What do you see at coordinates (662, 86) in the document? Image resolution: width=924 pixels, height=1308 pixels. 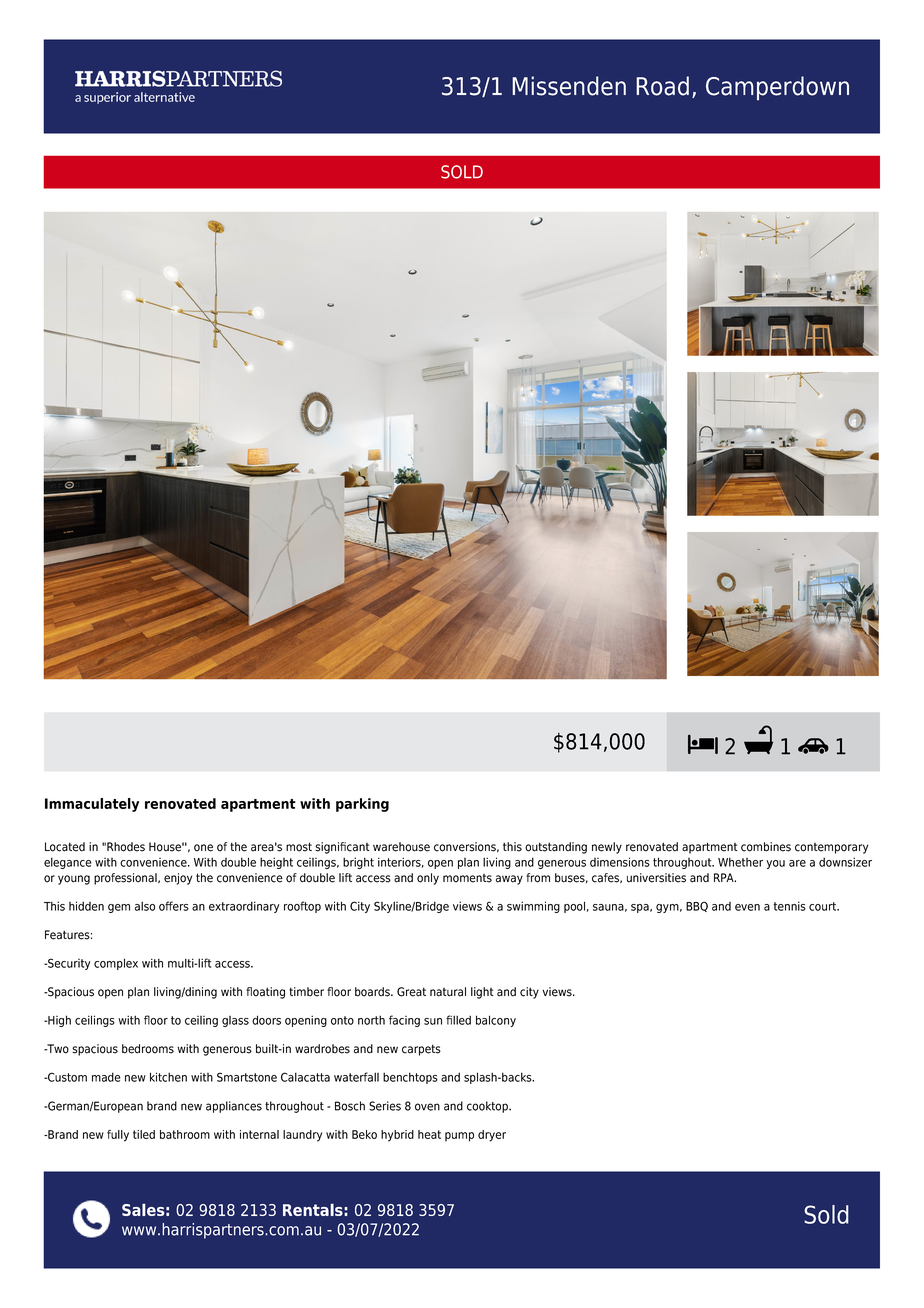 I see `Road` at bounding box center [662, 86].
